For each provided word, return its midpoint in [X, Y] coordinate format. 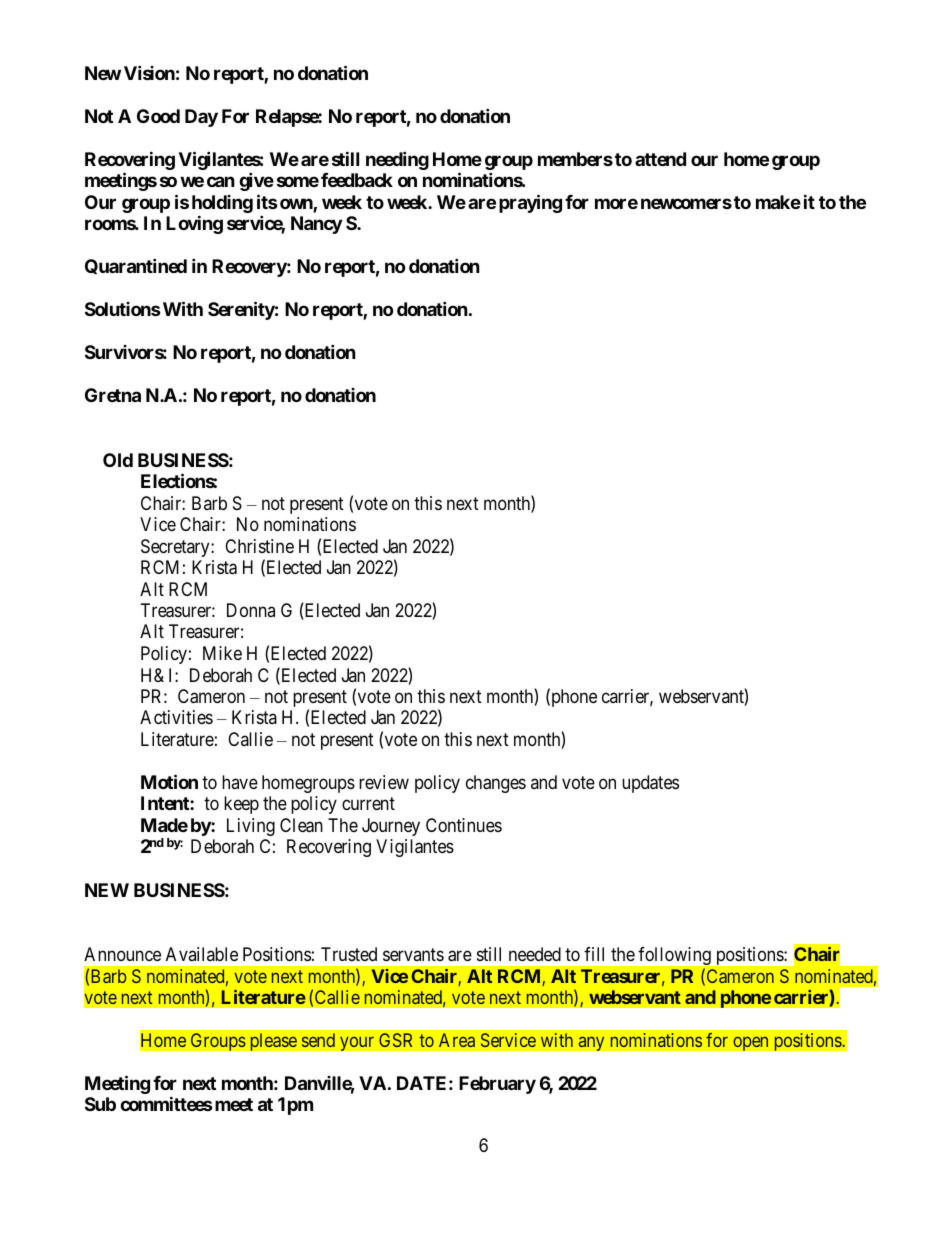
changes [496, 784]
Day [201, 118]
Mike [222, 653]
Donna [251, 610]
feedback [357, 180]
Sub [100, 1104]
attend [660, 159]
